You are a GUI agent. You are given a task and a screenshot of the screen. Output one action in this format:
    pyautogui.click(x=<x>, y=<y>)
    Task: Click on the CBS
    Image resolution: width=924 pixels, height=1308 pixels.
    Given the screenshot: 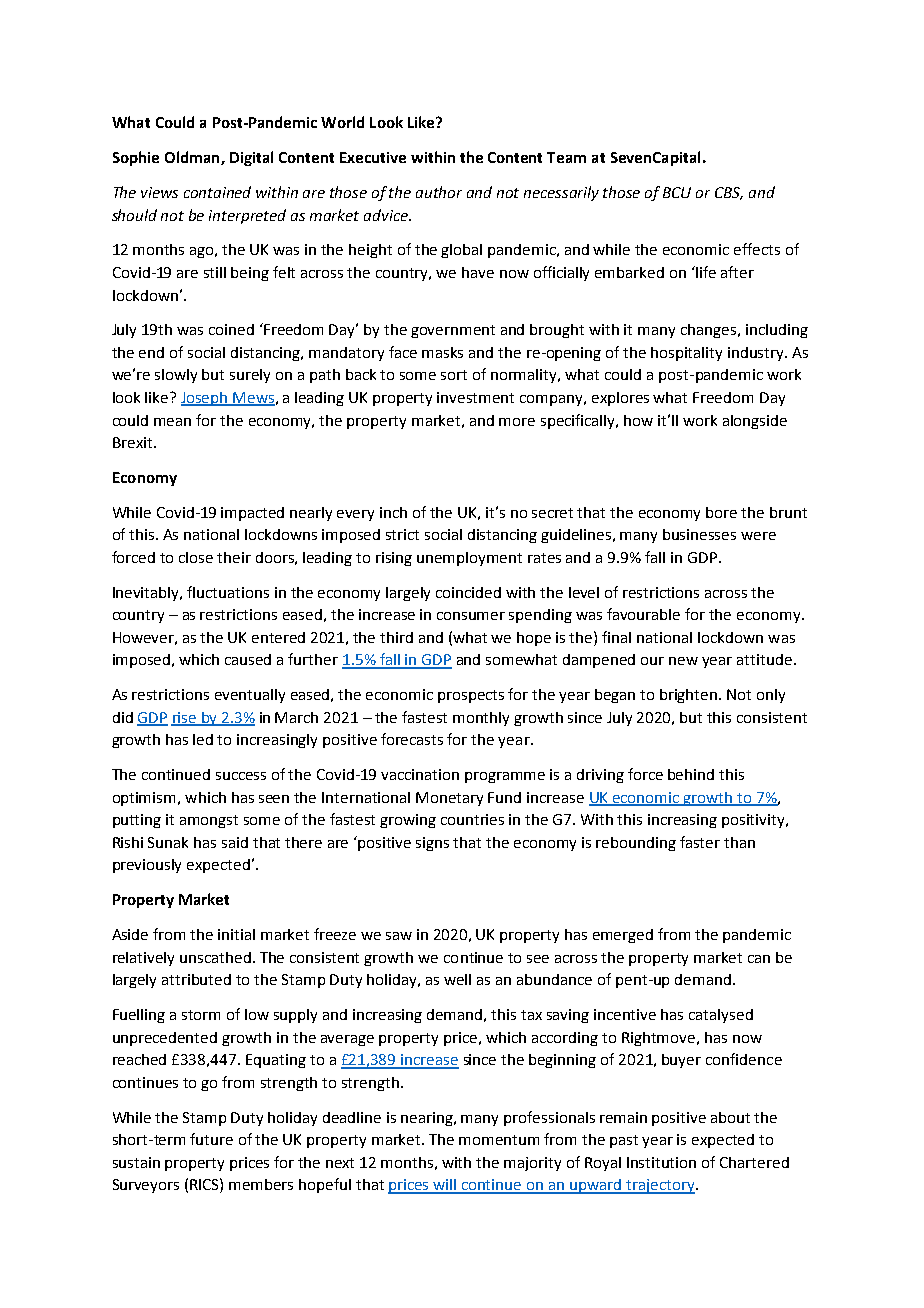 What is the action you would take?
    pyautogui.click(x=729, y=193)
